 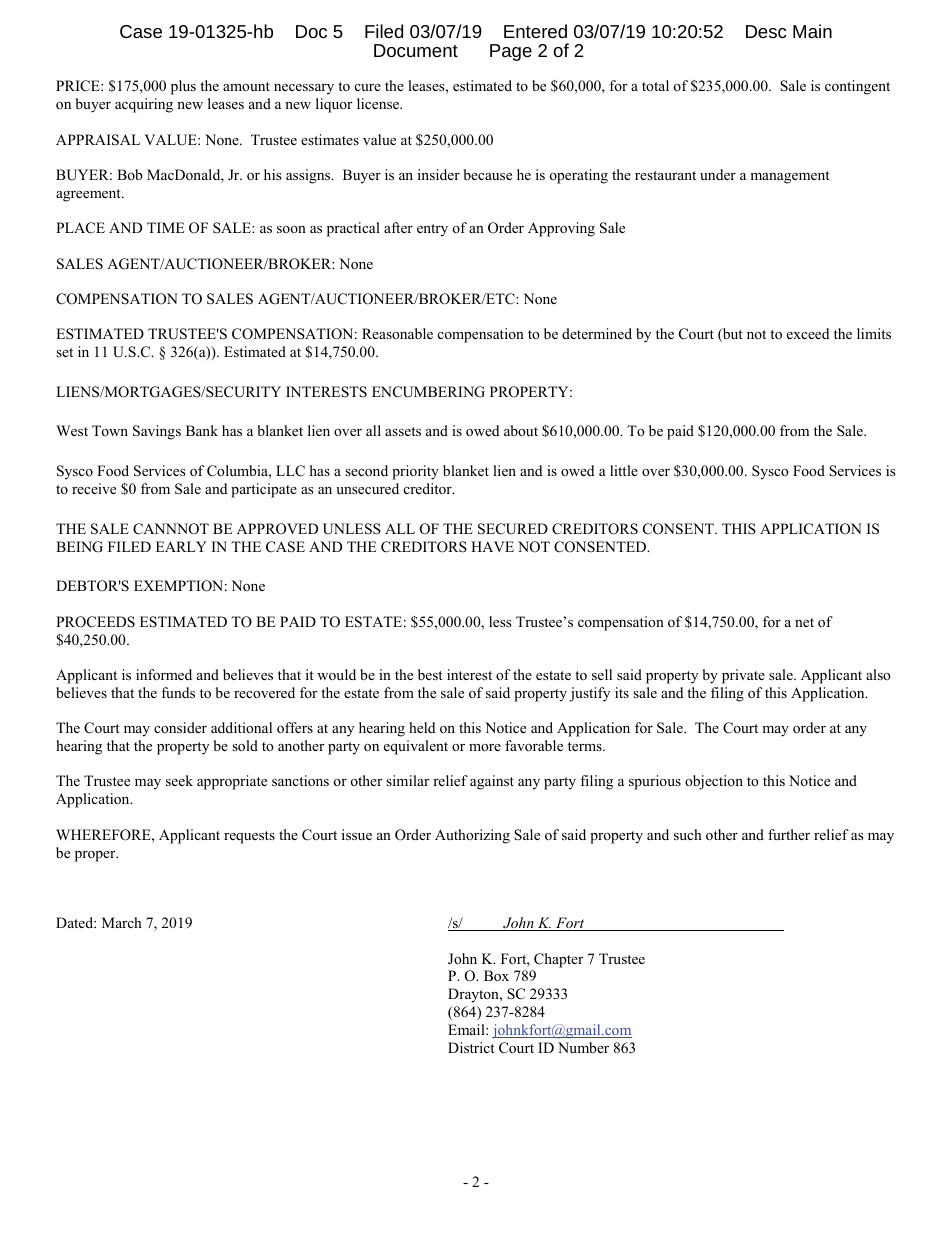 What do you see at coordinates (511, 52) in the document?
I see `Page` at bounding box center [511, 52].
